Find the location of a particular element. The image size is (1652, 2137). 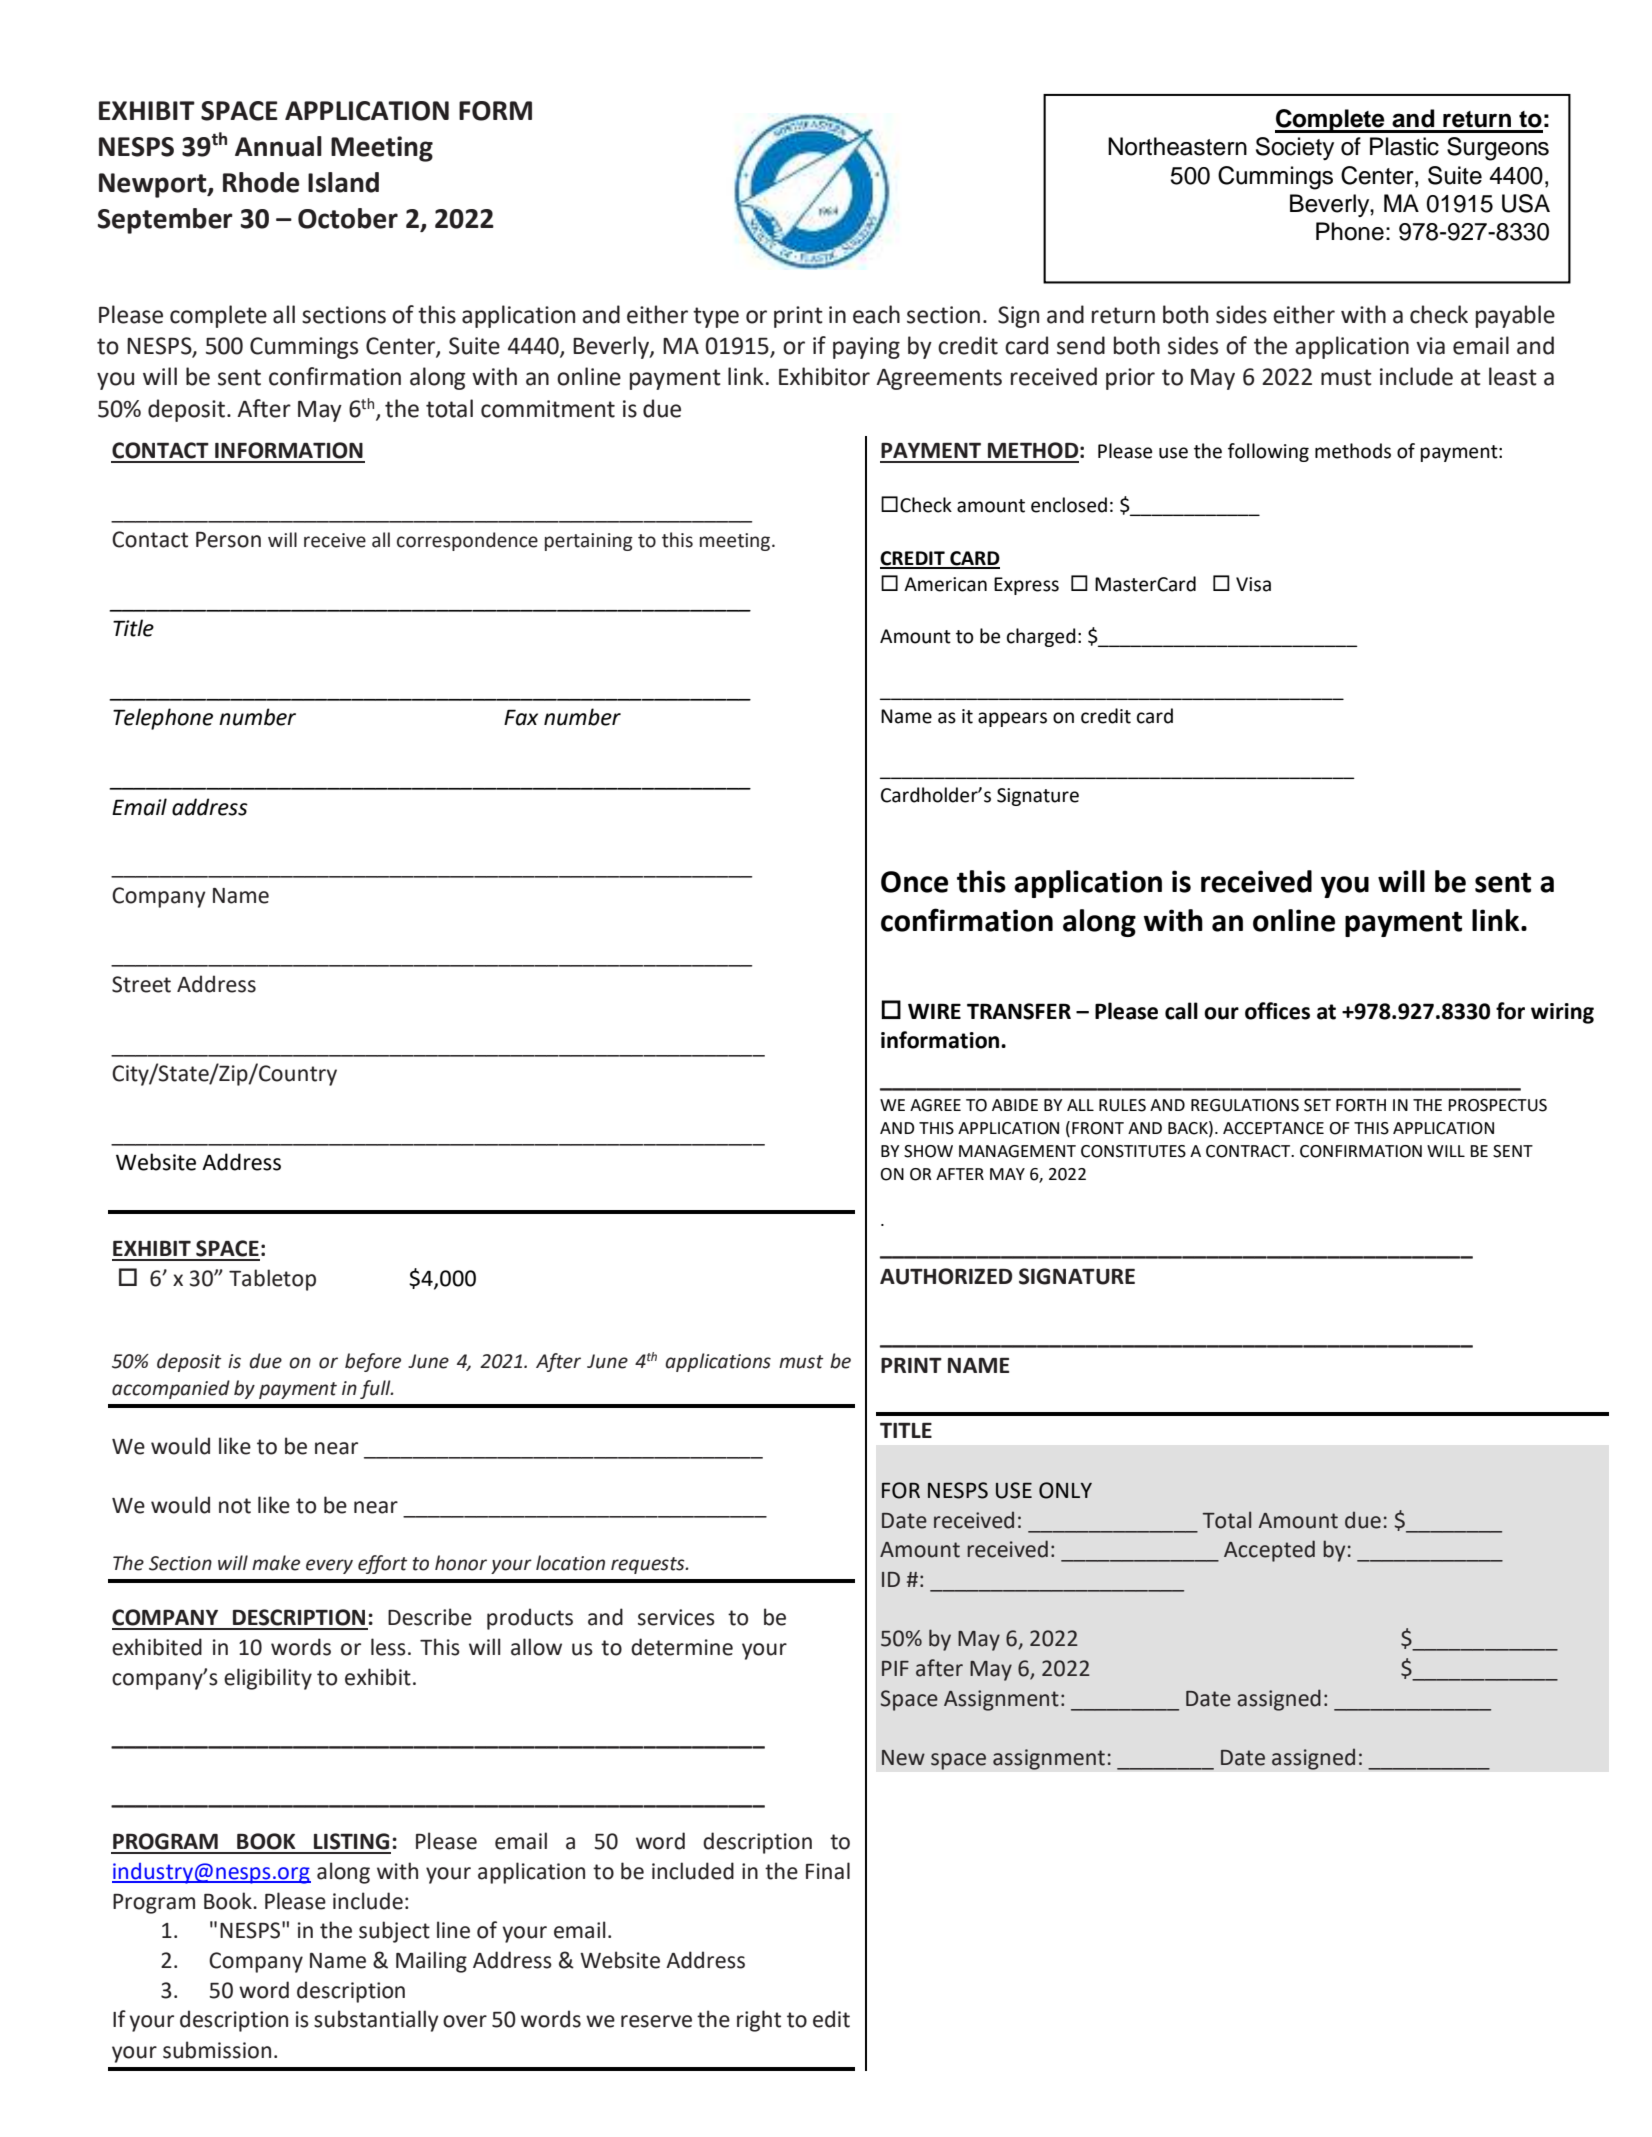

offices is located at coordinates (1277, 1011).
